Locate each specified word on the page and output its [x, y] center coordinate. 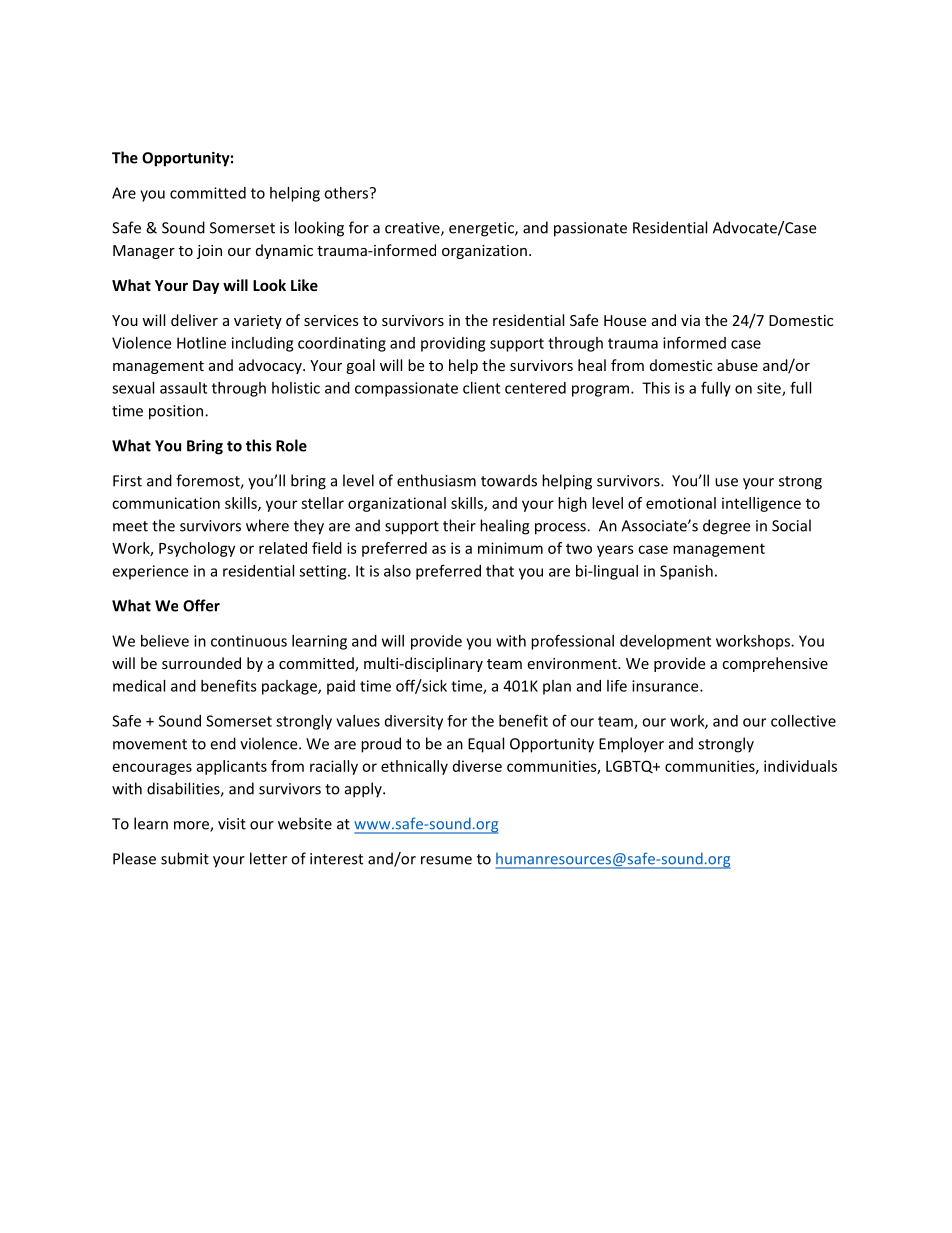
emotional [681, 503]
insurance [666, 686]
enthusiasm [436, 480]
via [690, 320]
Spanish [686, 572]
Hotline [201, 343]
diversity [414, 722]
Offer [201, 605]
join [209, 252]
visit [232, 824]
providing [453, 344]
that [500, 571]
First [127, 481]
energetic [482, 229]
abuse [737, 365]
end [223, 743]
